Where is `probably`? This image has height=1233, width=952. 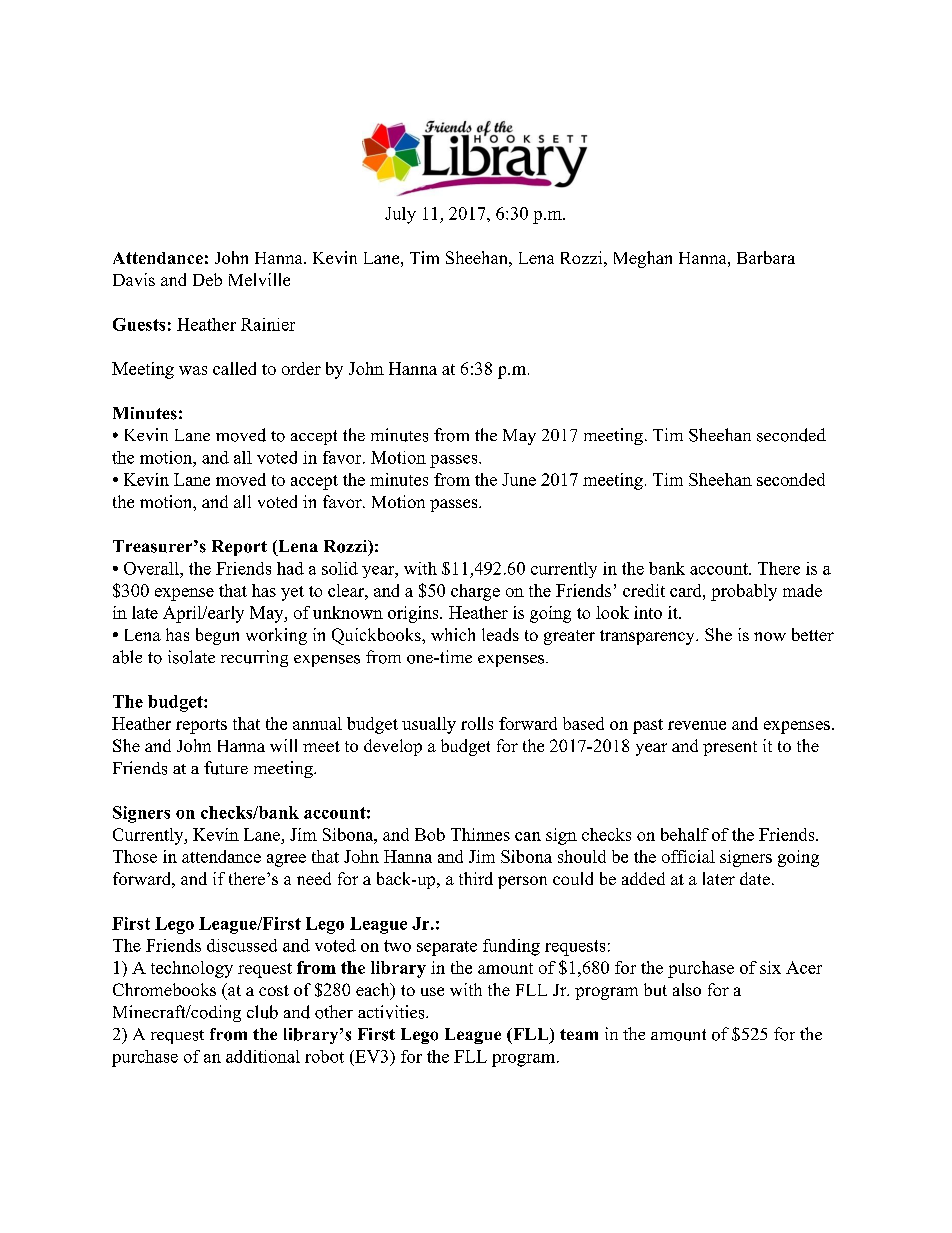 probably is located at coordinates (744, 592).
